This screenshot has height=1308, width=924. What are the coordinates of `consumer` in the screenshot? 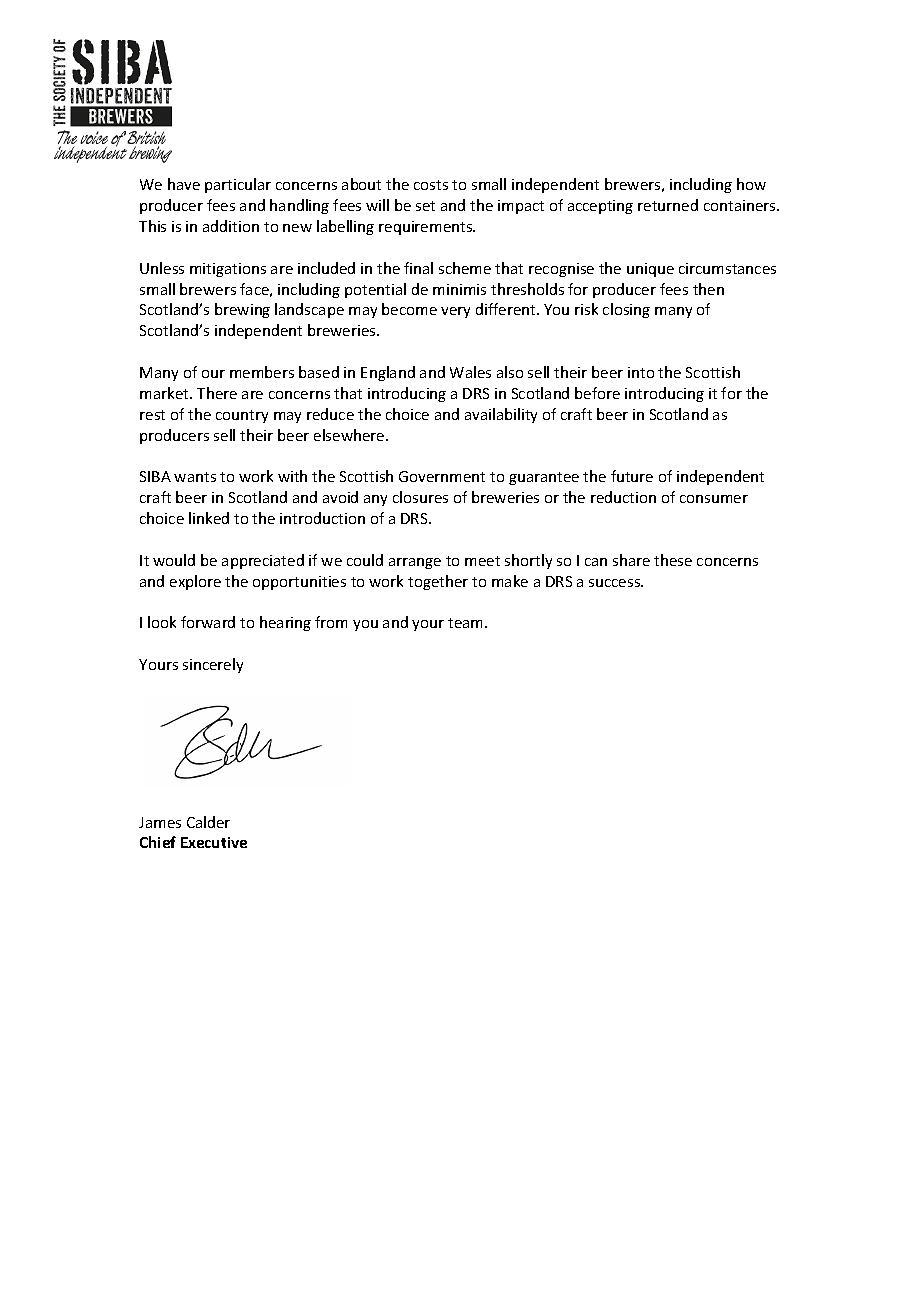 It's located at (714, 499).
